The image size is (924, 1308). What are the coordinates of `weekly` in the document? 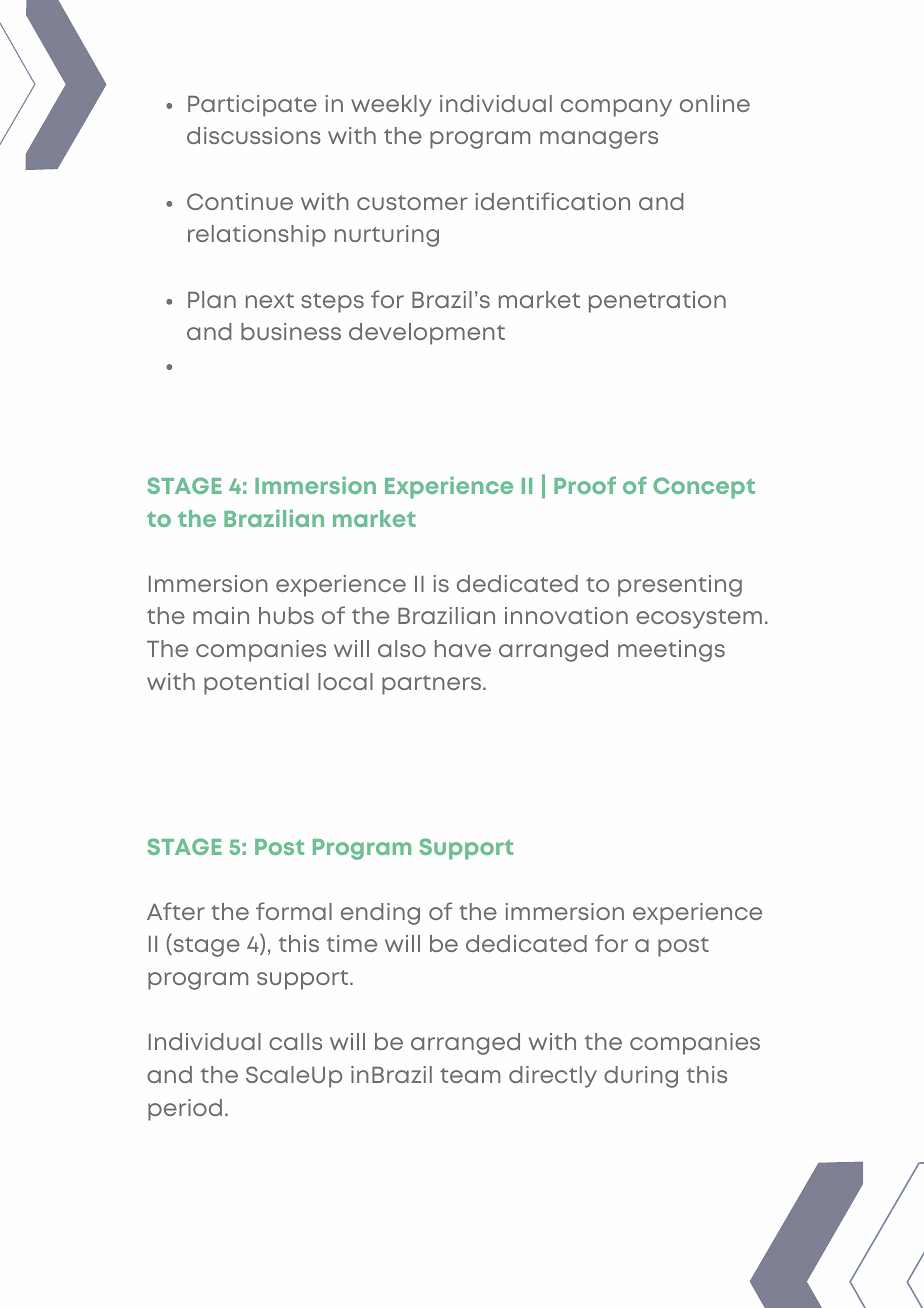 It's located at (391, 106).
